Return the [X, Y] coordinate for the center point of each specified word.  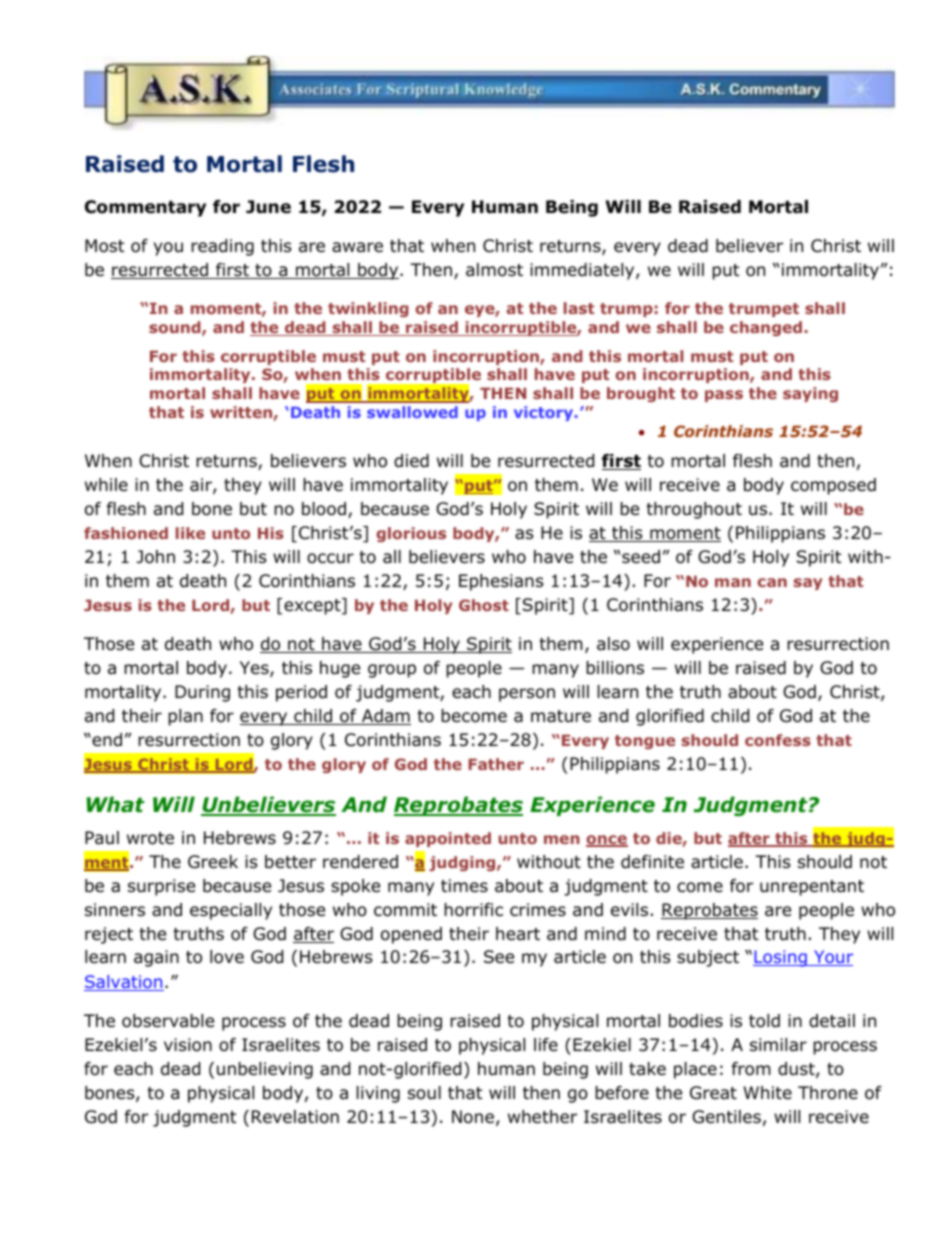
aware [357, 247]
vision [188, 1045]
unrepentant [812, 888]
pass [724, 396]
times [464, 886]
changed [766, 328]
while [106, 485]
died [411, 461]
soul [424, 1093]
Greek [213, 862]
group [392, 671]
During [202, 693]
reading [222, 247]
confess [778, 740]
